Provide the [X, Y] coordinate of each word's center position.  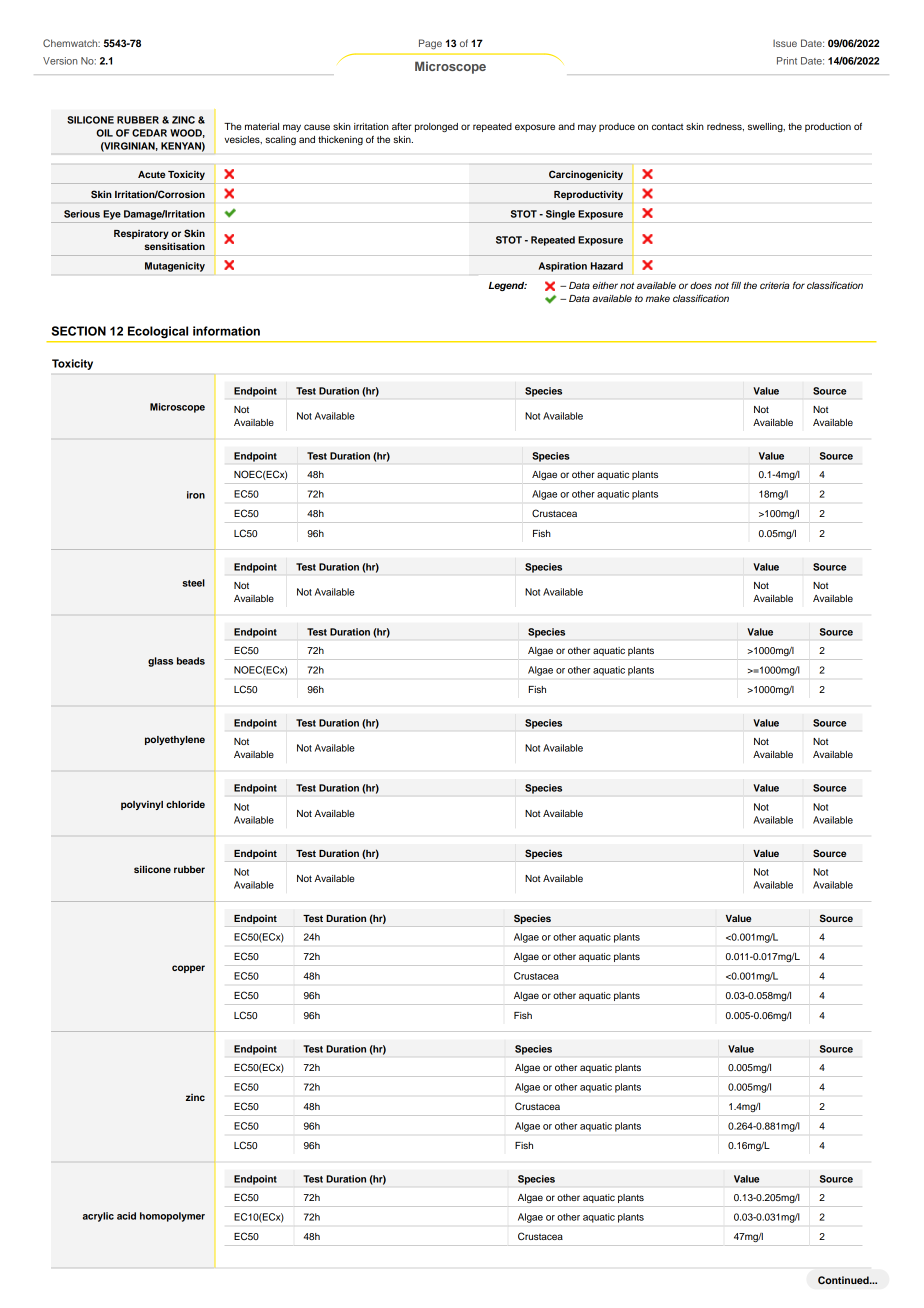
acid [126, 1216]
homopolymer [172, 1217]
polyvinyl [142, 805]
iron [196, 495]
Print [787, 61]
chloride [185, 804]
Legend [508, 286]
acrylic [98, 1217]
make [658, 298]
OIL [104, 133]
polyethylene [175, 740]
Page [430, 44]
